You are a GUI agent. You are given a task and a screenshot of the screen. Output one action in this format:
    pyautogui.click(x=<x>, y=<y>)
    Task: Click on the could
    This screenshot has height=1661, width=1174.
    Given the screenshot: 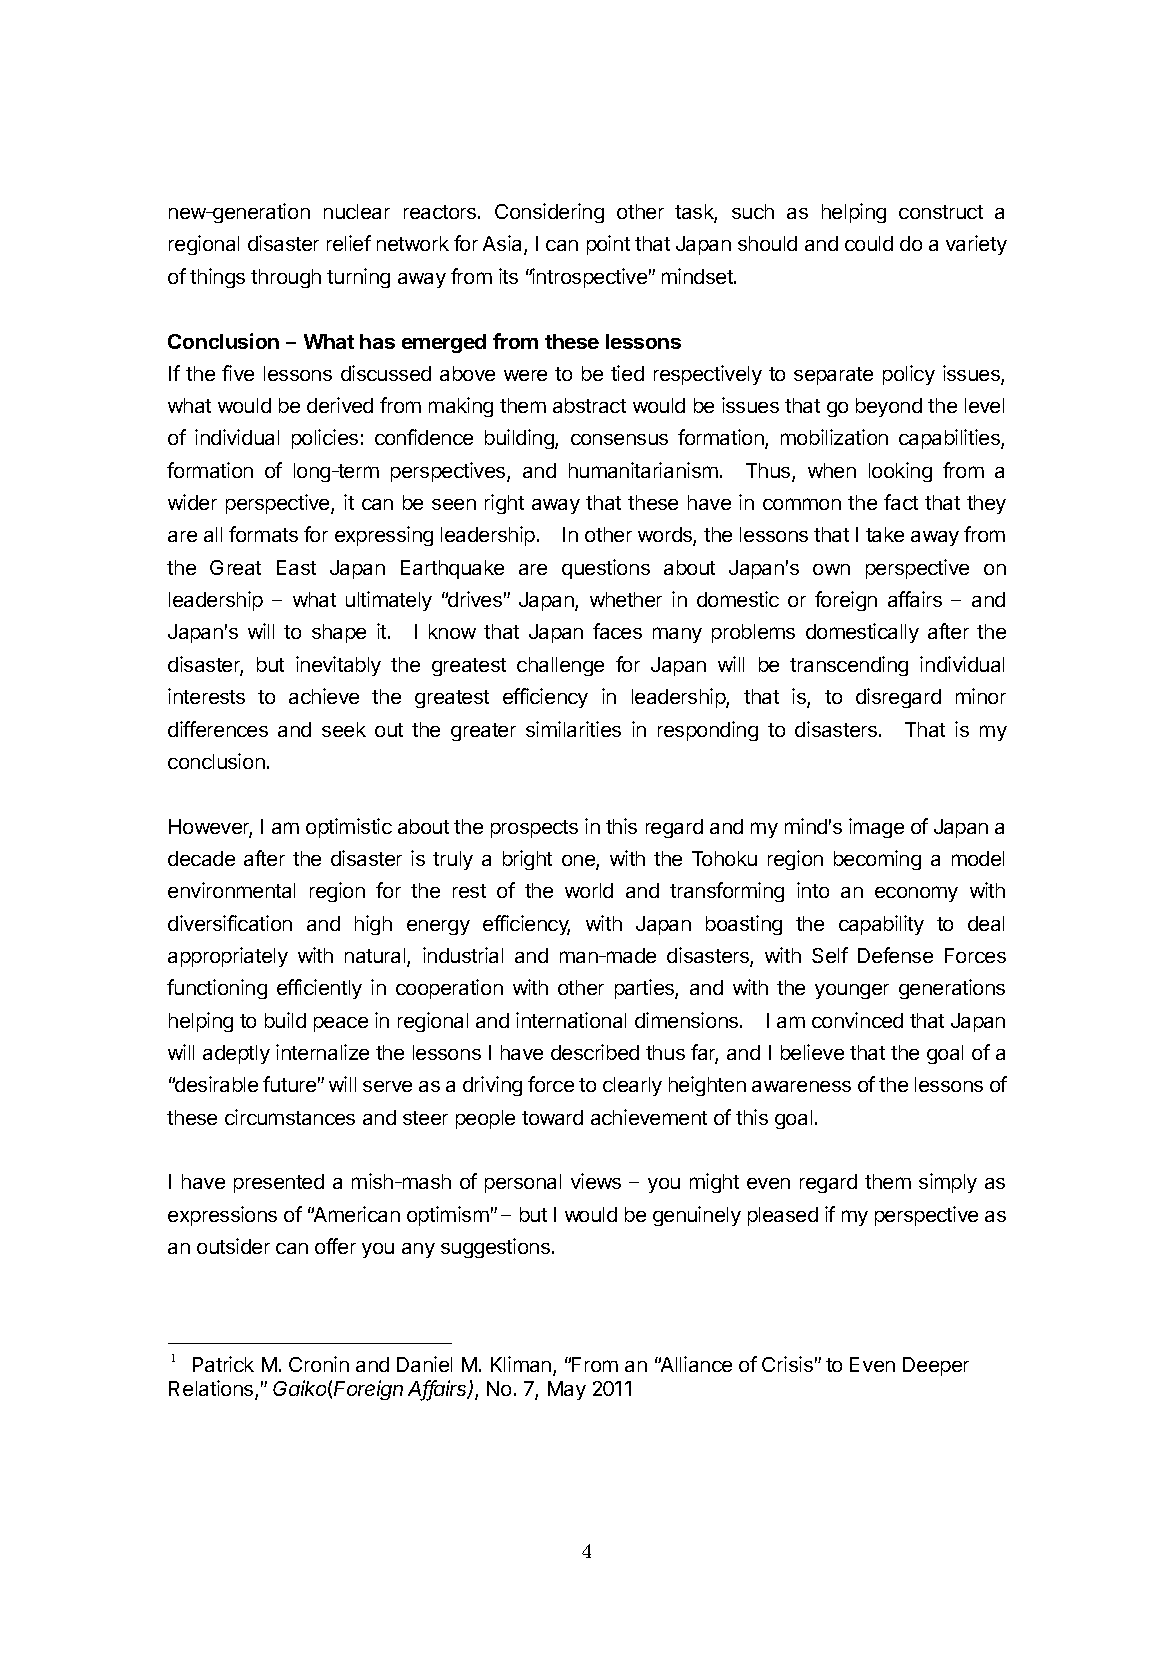 What is the action you would take?
    pyautogui.click(x=869, y=243)
